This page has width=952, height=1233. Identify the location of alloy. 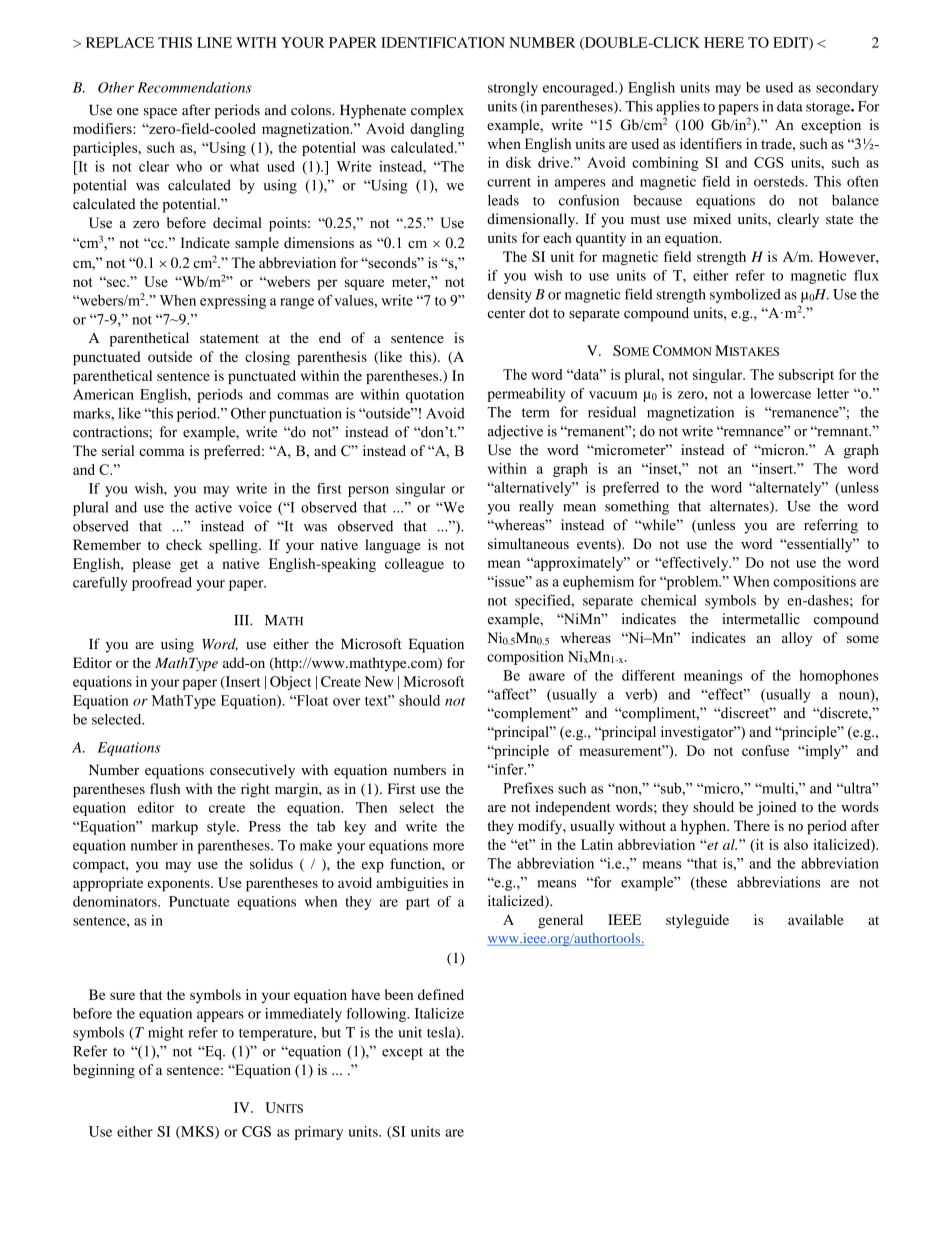
(797, 639).
